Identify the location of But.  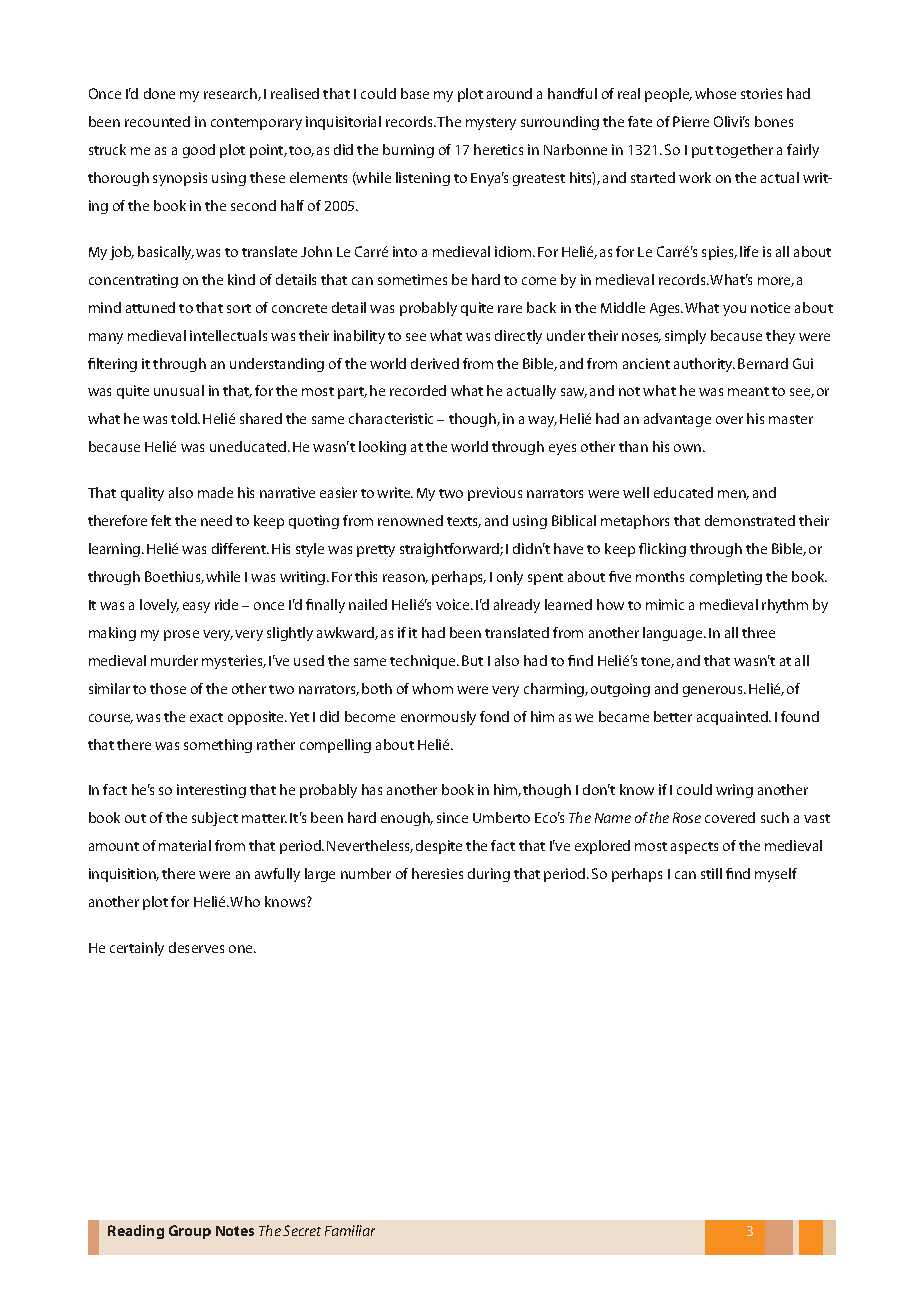
(472, 660).
